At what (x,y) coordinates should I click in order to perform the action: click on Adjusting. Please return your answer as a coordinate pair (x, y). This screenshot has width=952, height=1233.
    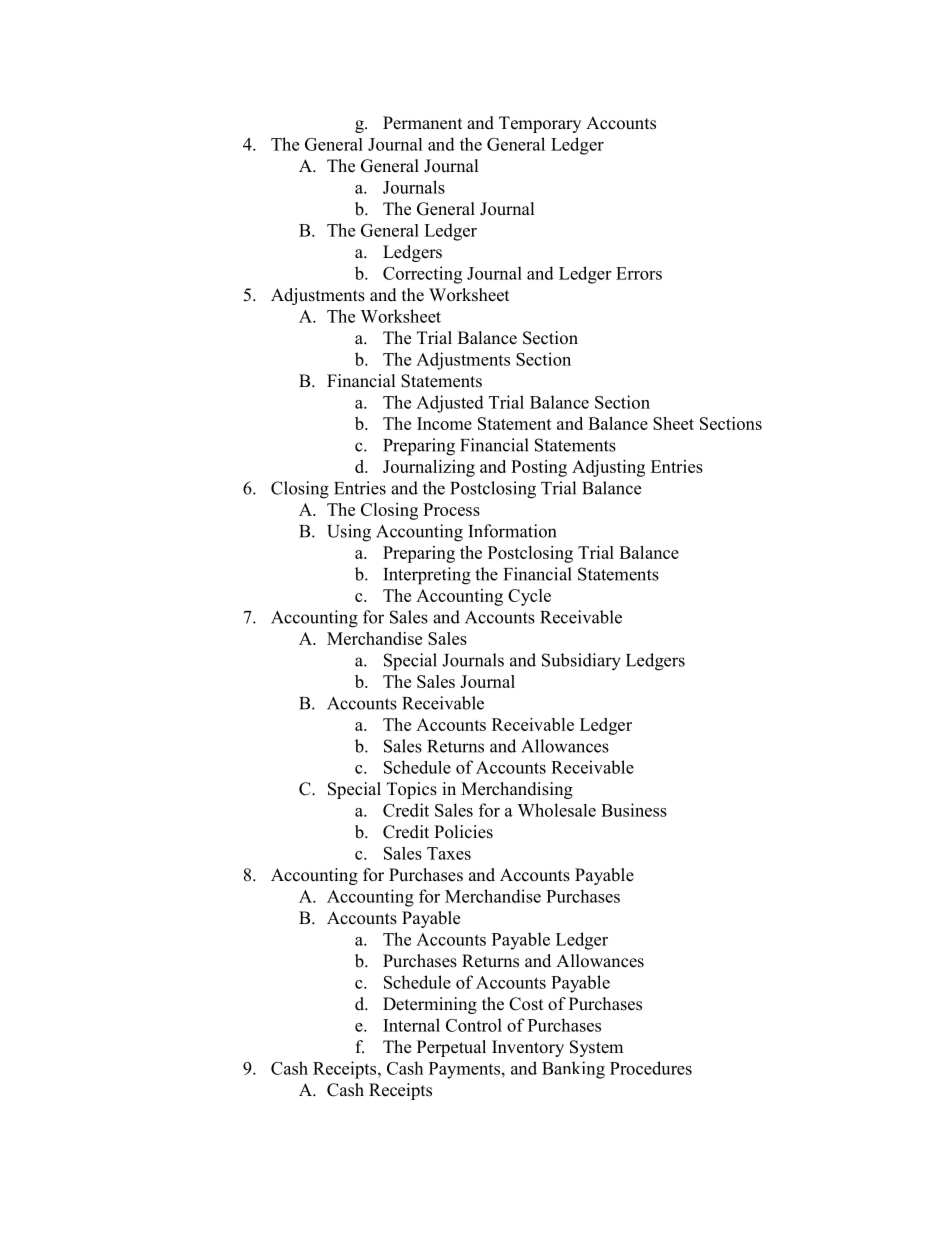
    Looking at the image, I should click on (608, 468).
